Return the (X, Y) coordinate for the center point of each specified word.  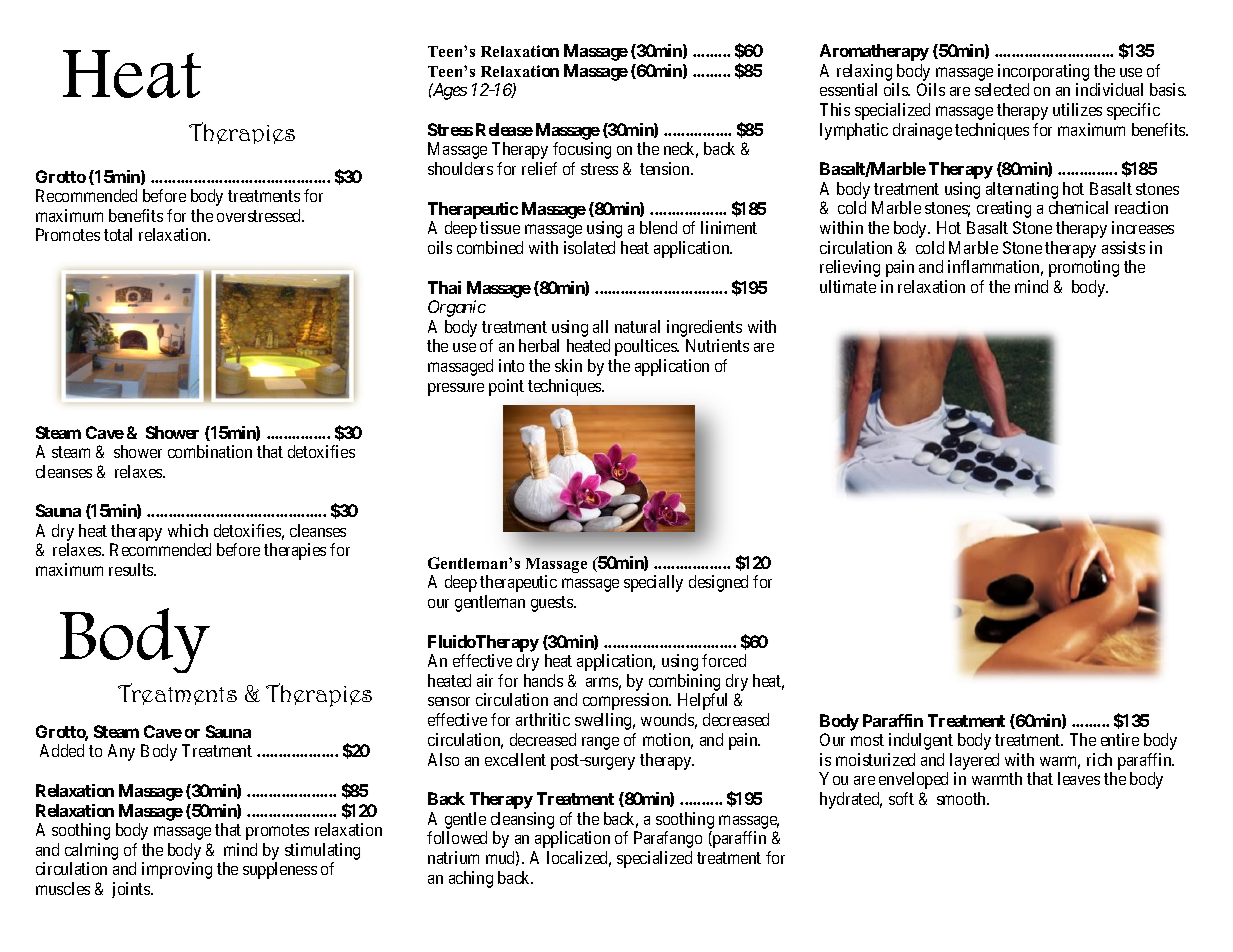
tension (666, 168)
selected (1002, 89)
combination (210, 451)
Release (504, 129)
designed (718, 583)
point (506, 387)
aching (471, 879)
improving (177, 870)
